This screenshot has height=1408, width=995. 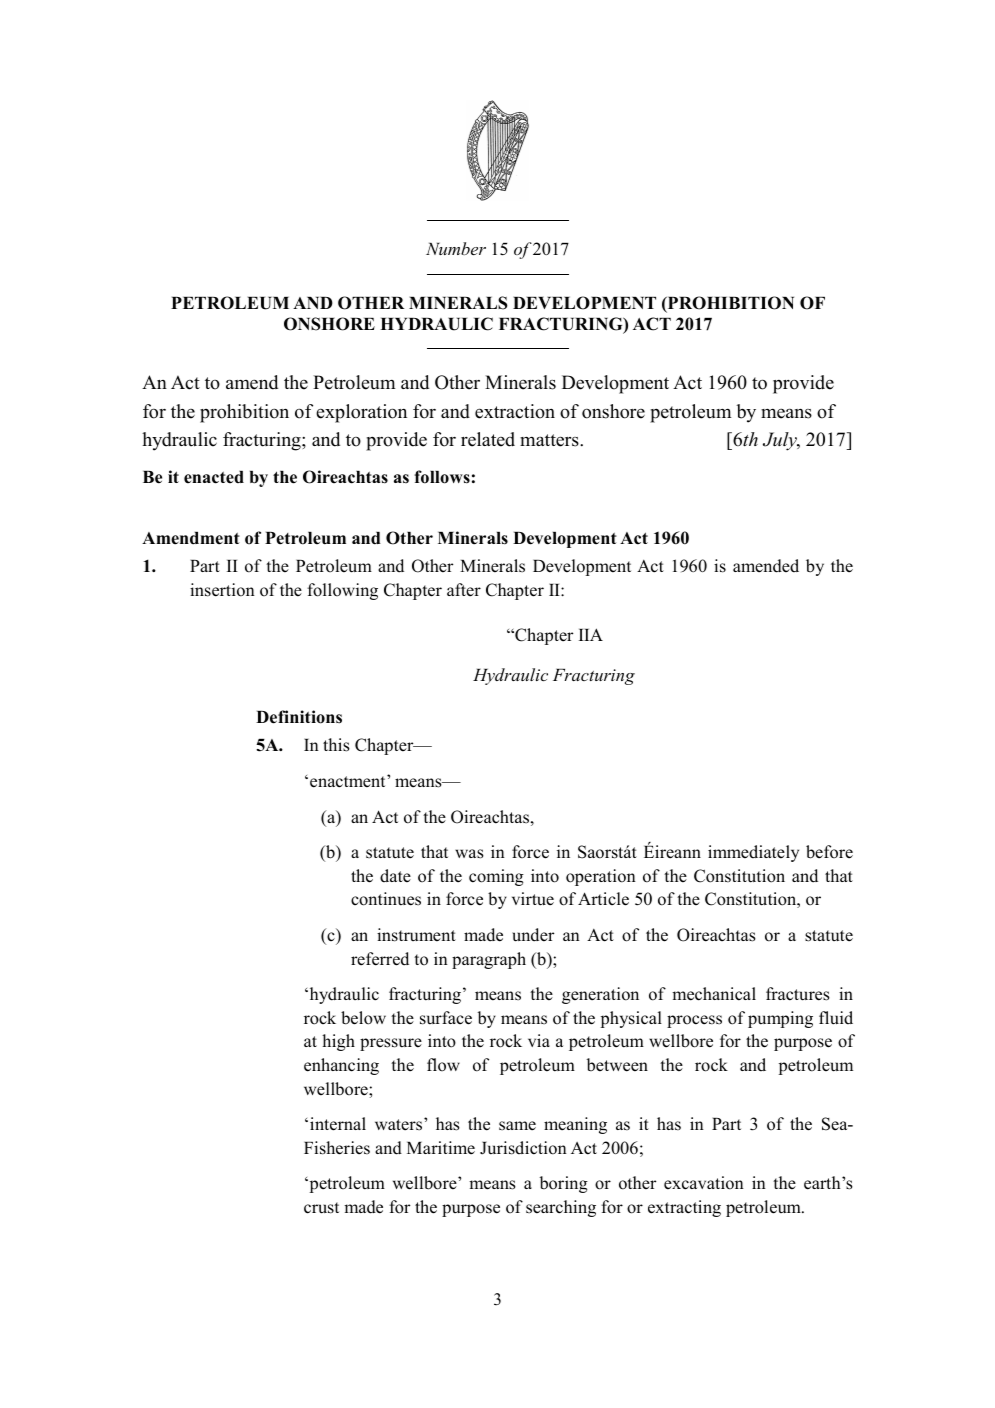 What do you see at coordinates (299, 717) in the screenshot?
I see `Definitions` at bounding box center [299, 717].
